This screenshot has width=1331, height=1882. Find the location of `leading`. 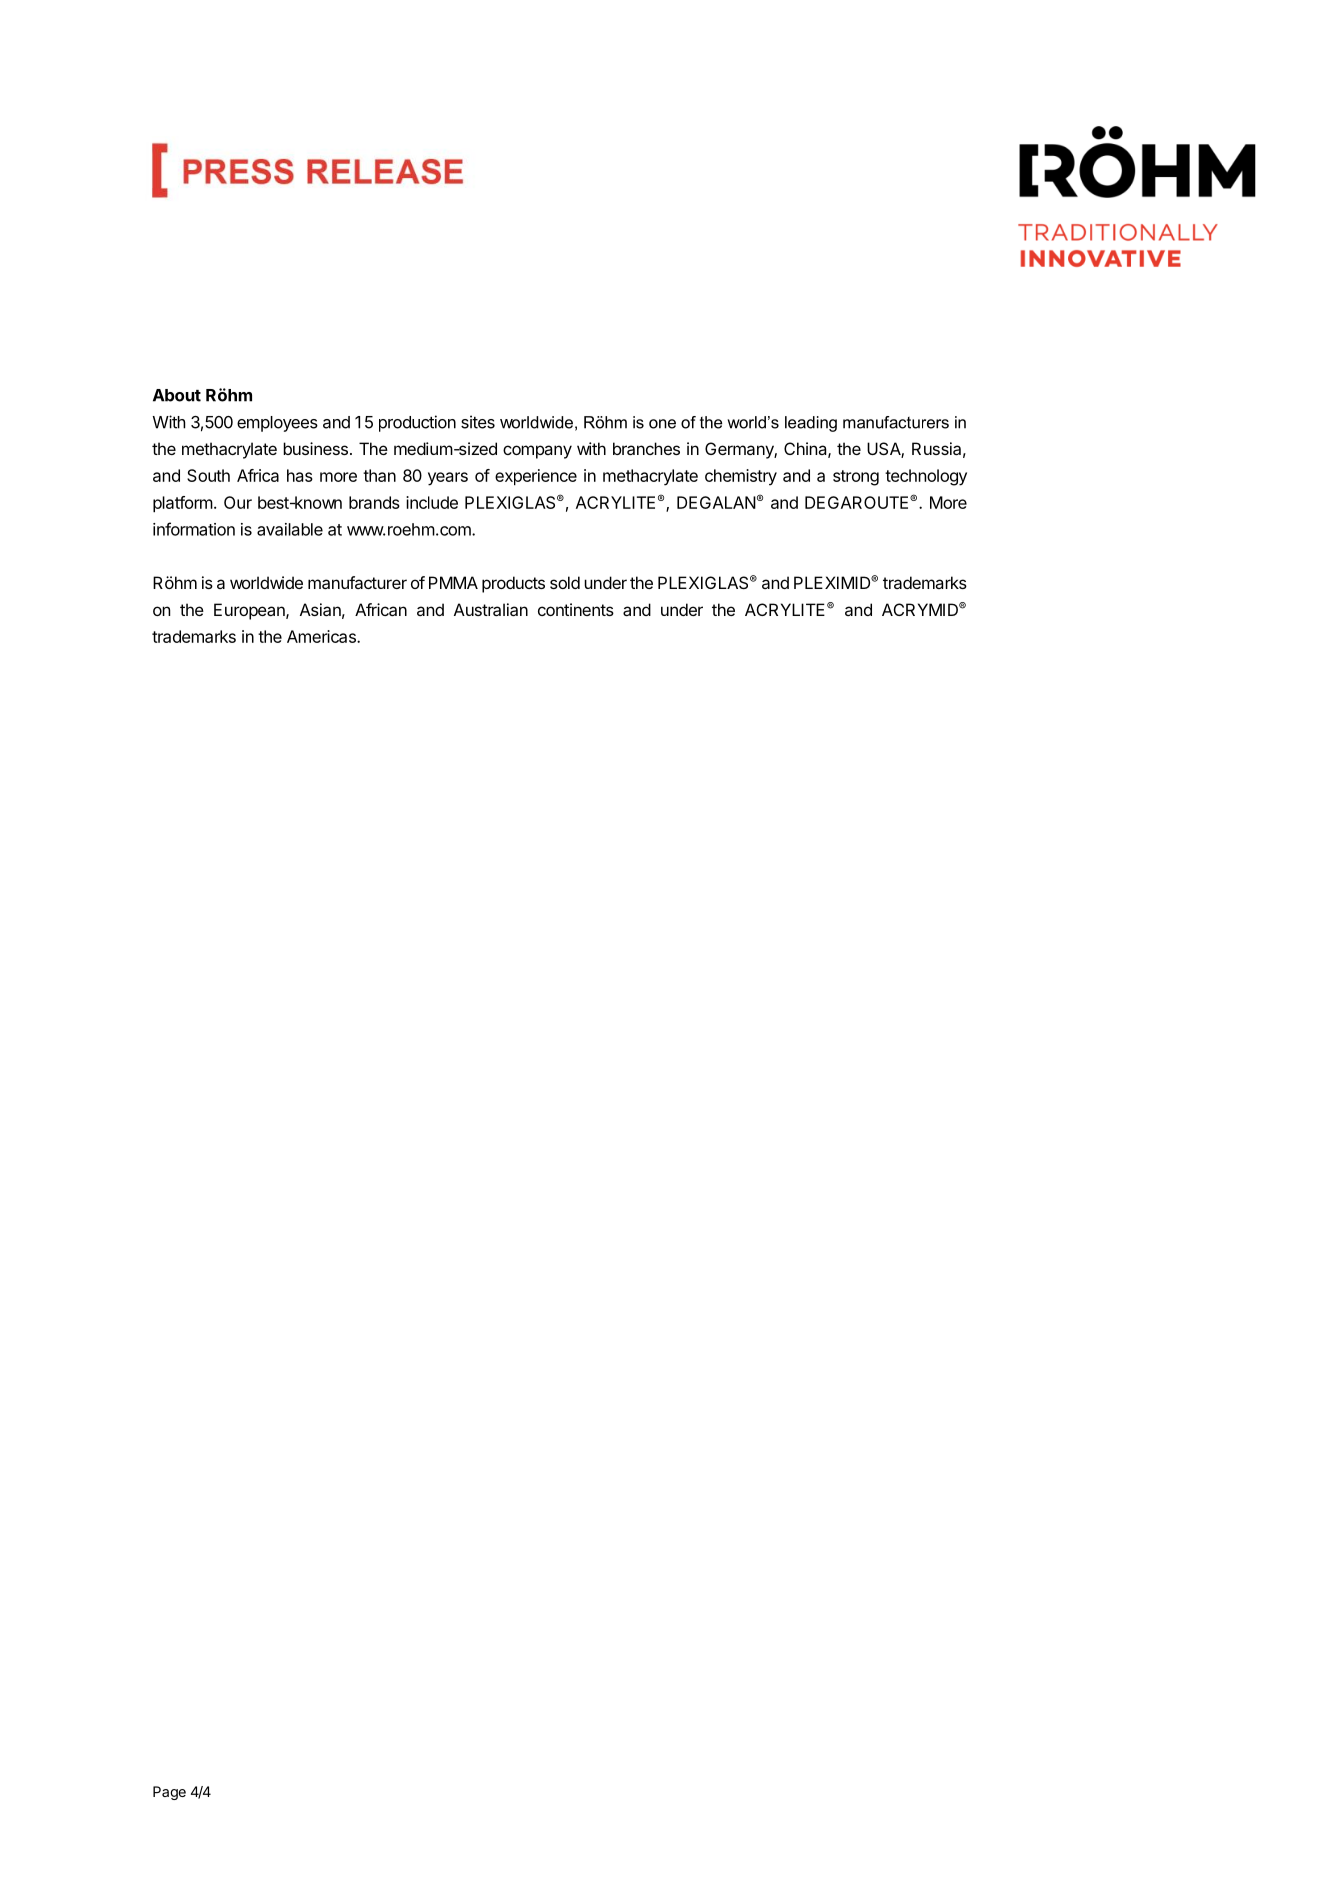

leading is located at coordinates (811, 424).
